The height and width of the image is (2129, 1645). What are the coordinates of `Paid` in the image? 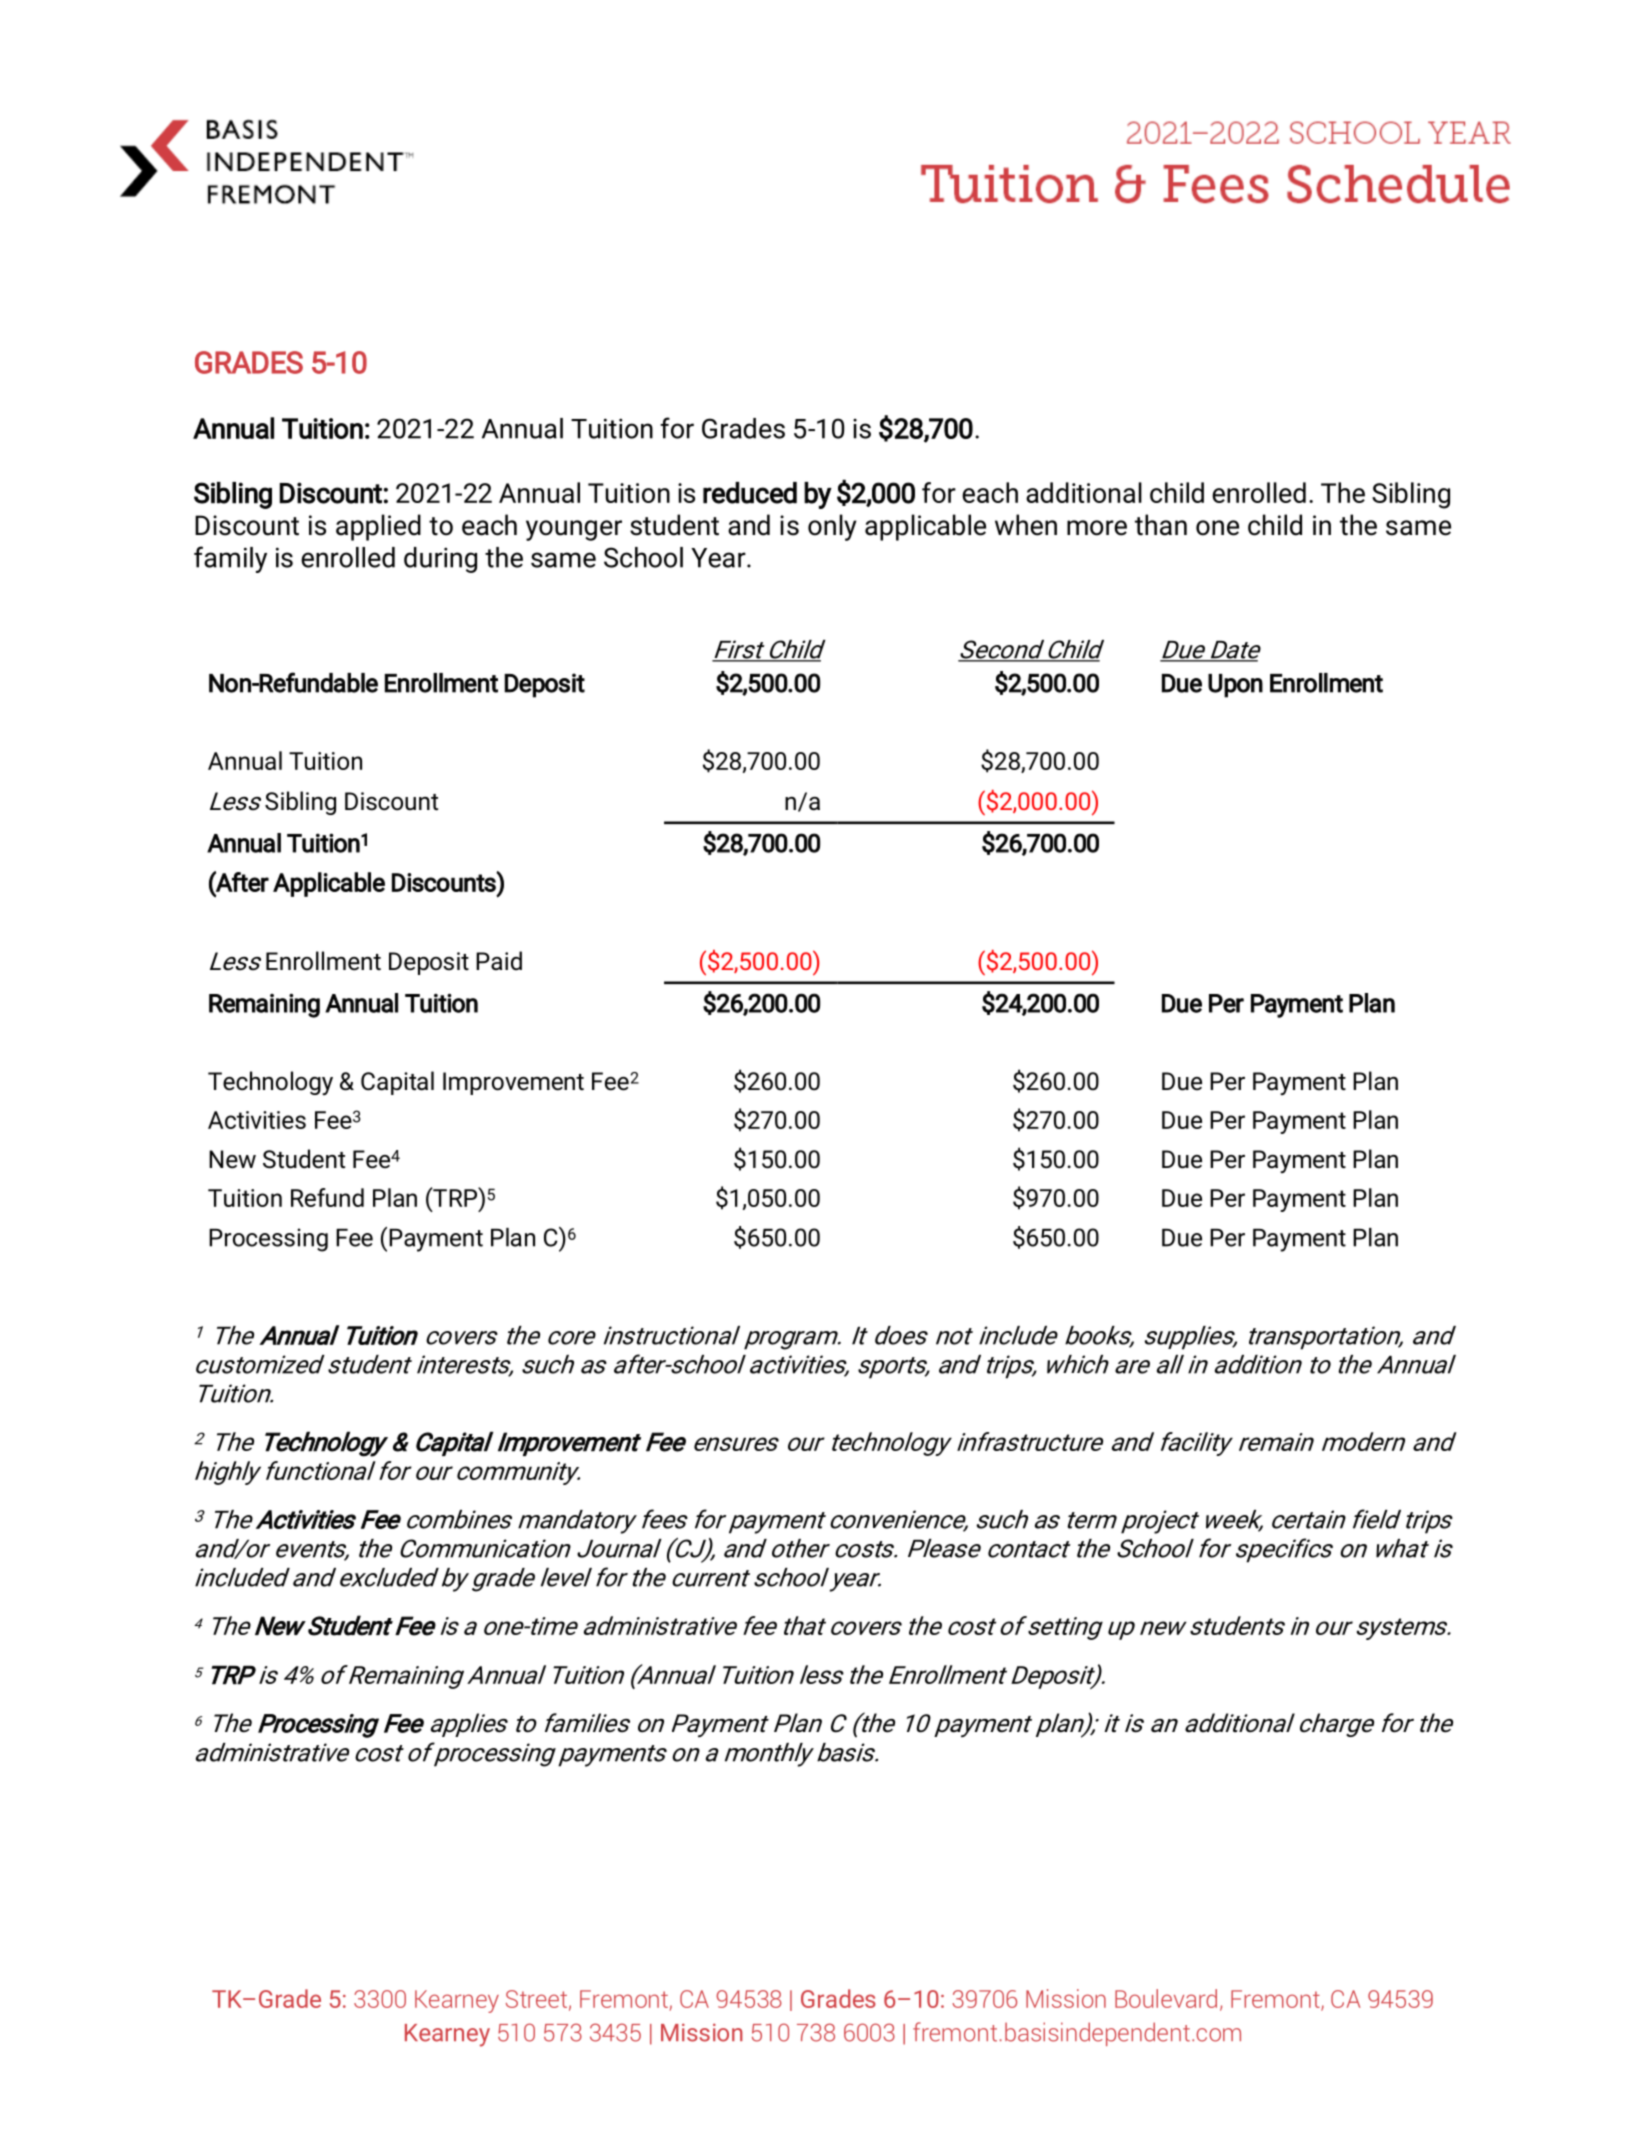 It's located at (499, 961).
